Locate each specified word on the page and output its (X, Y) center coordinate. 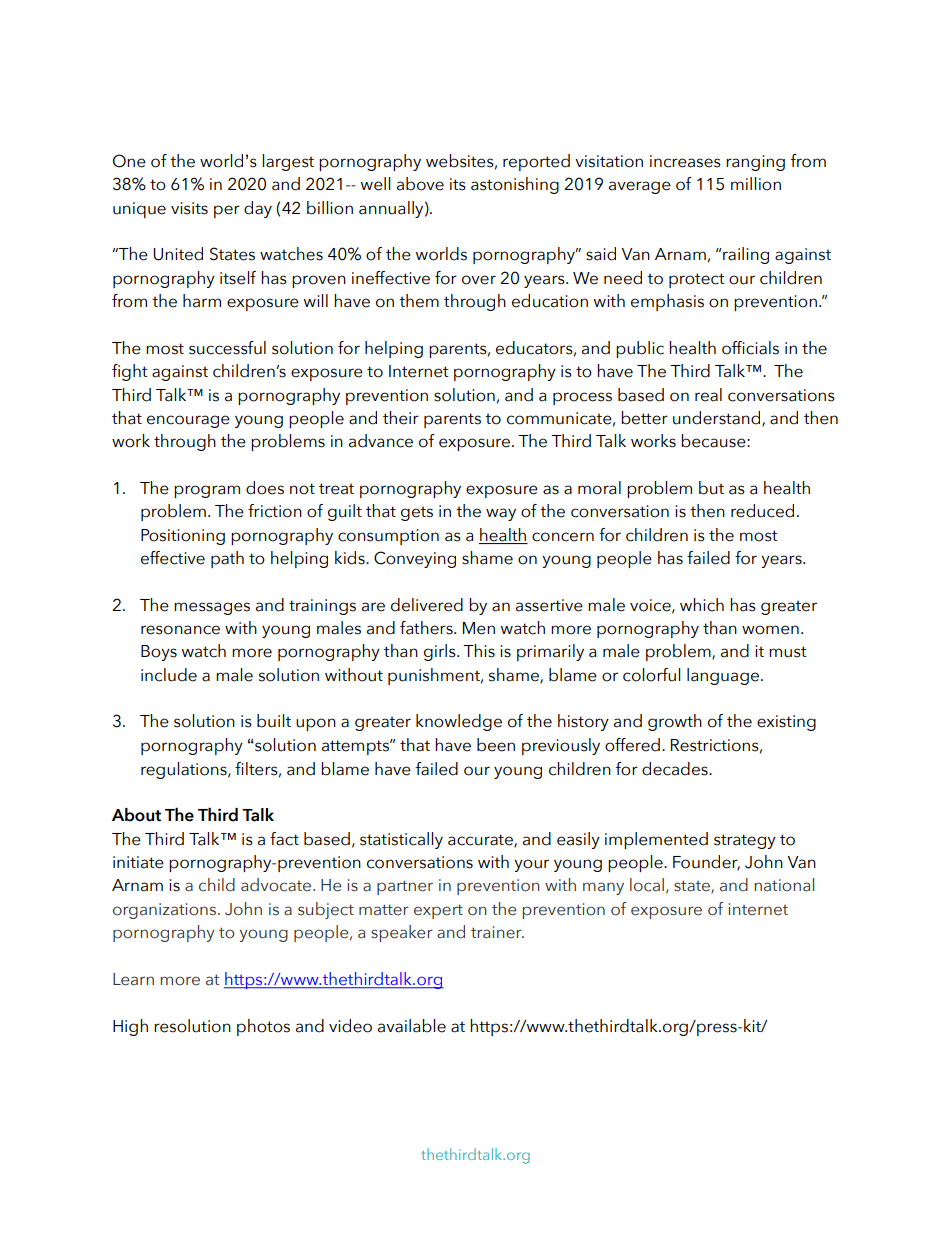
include (169, 675)
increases (685, 161)
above (420, 184)
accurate (481, 840)
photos (263, 1027)
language (723, 676)
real (708, 395)
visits (189, 208)
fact (284, 839)
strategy (745, 841)
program (207, 491)
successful (227, 348)
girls (441, 652)
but (711, 488)
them (419, 301)
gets (417, 513)
